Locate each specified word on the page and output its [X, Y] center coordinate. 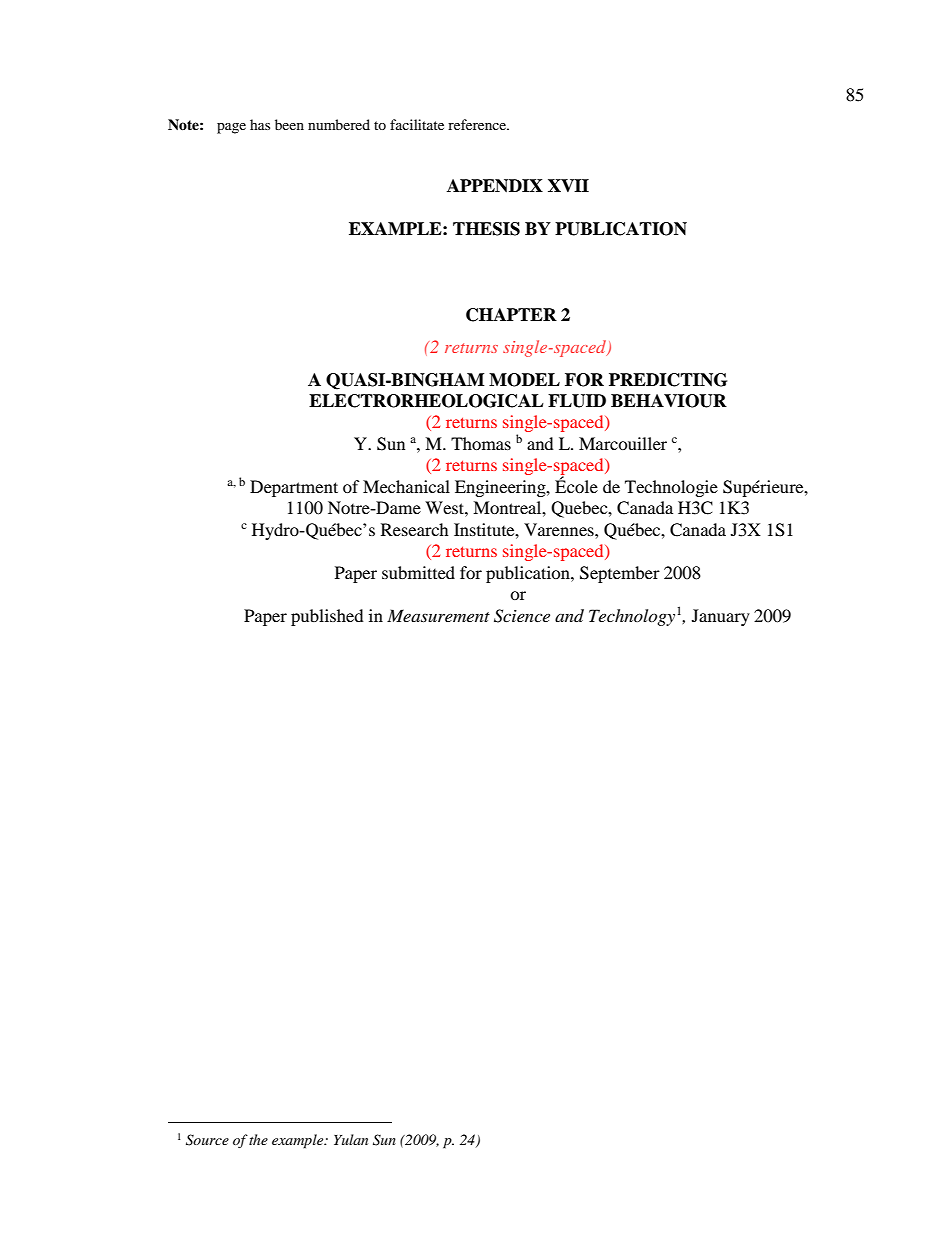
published [327, 617]
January [721, 617]
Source [207, 1140]
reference [478, 124]
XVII [568, 185]
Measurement [438, 615]
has [260, 124]
